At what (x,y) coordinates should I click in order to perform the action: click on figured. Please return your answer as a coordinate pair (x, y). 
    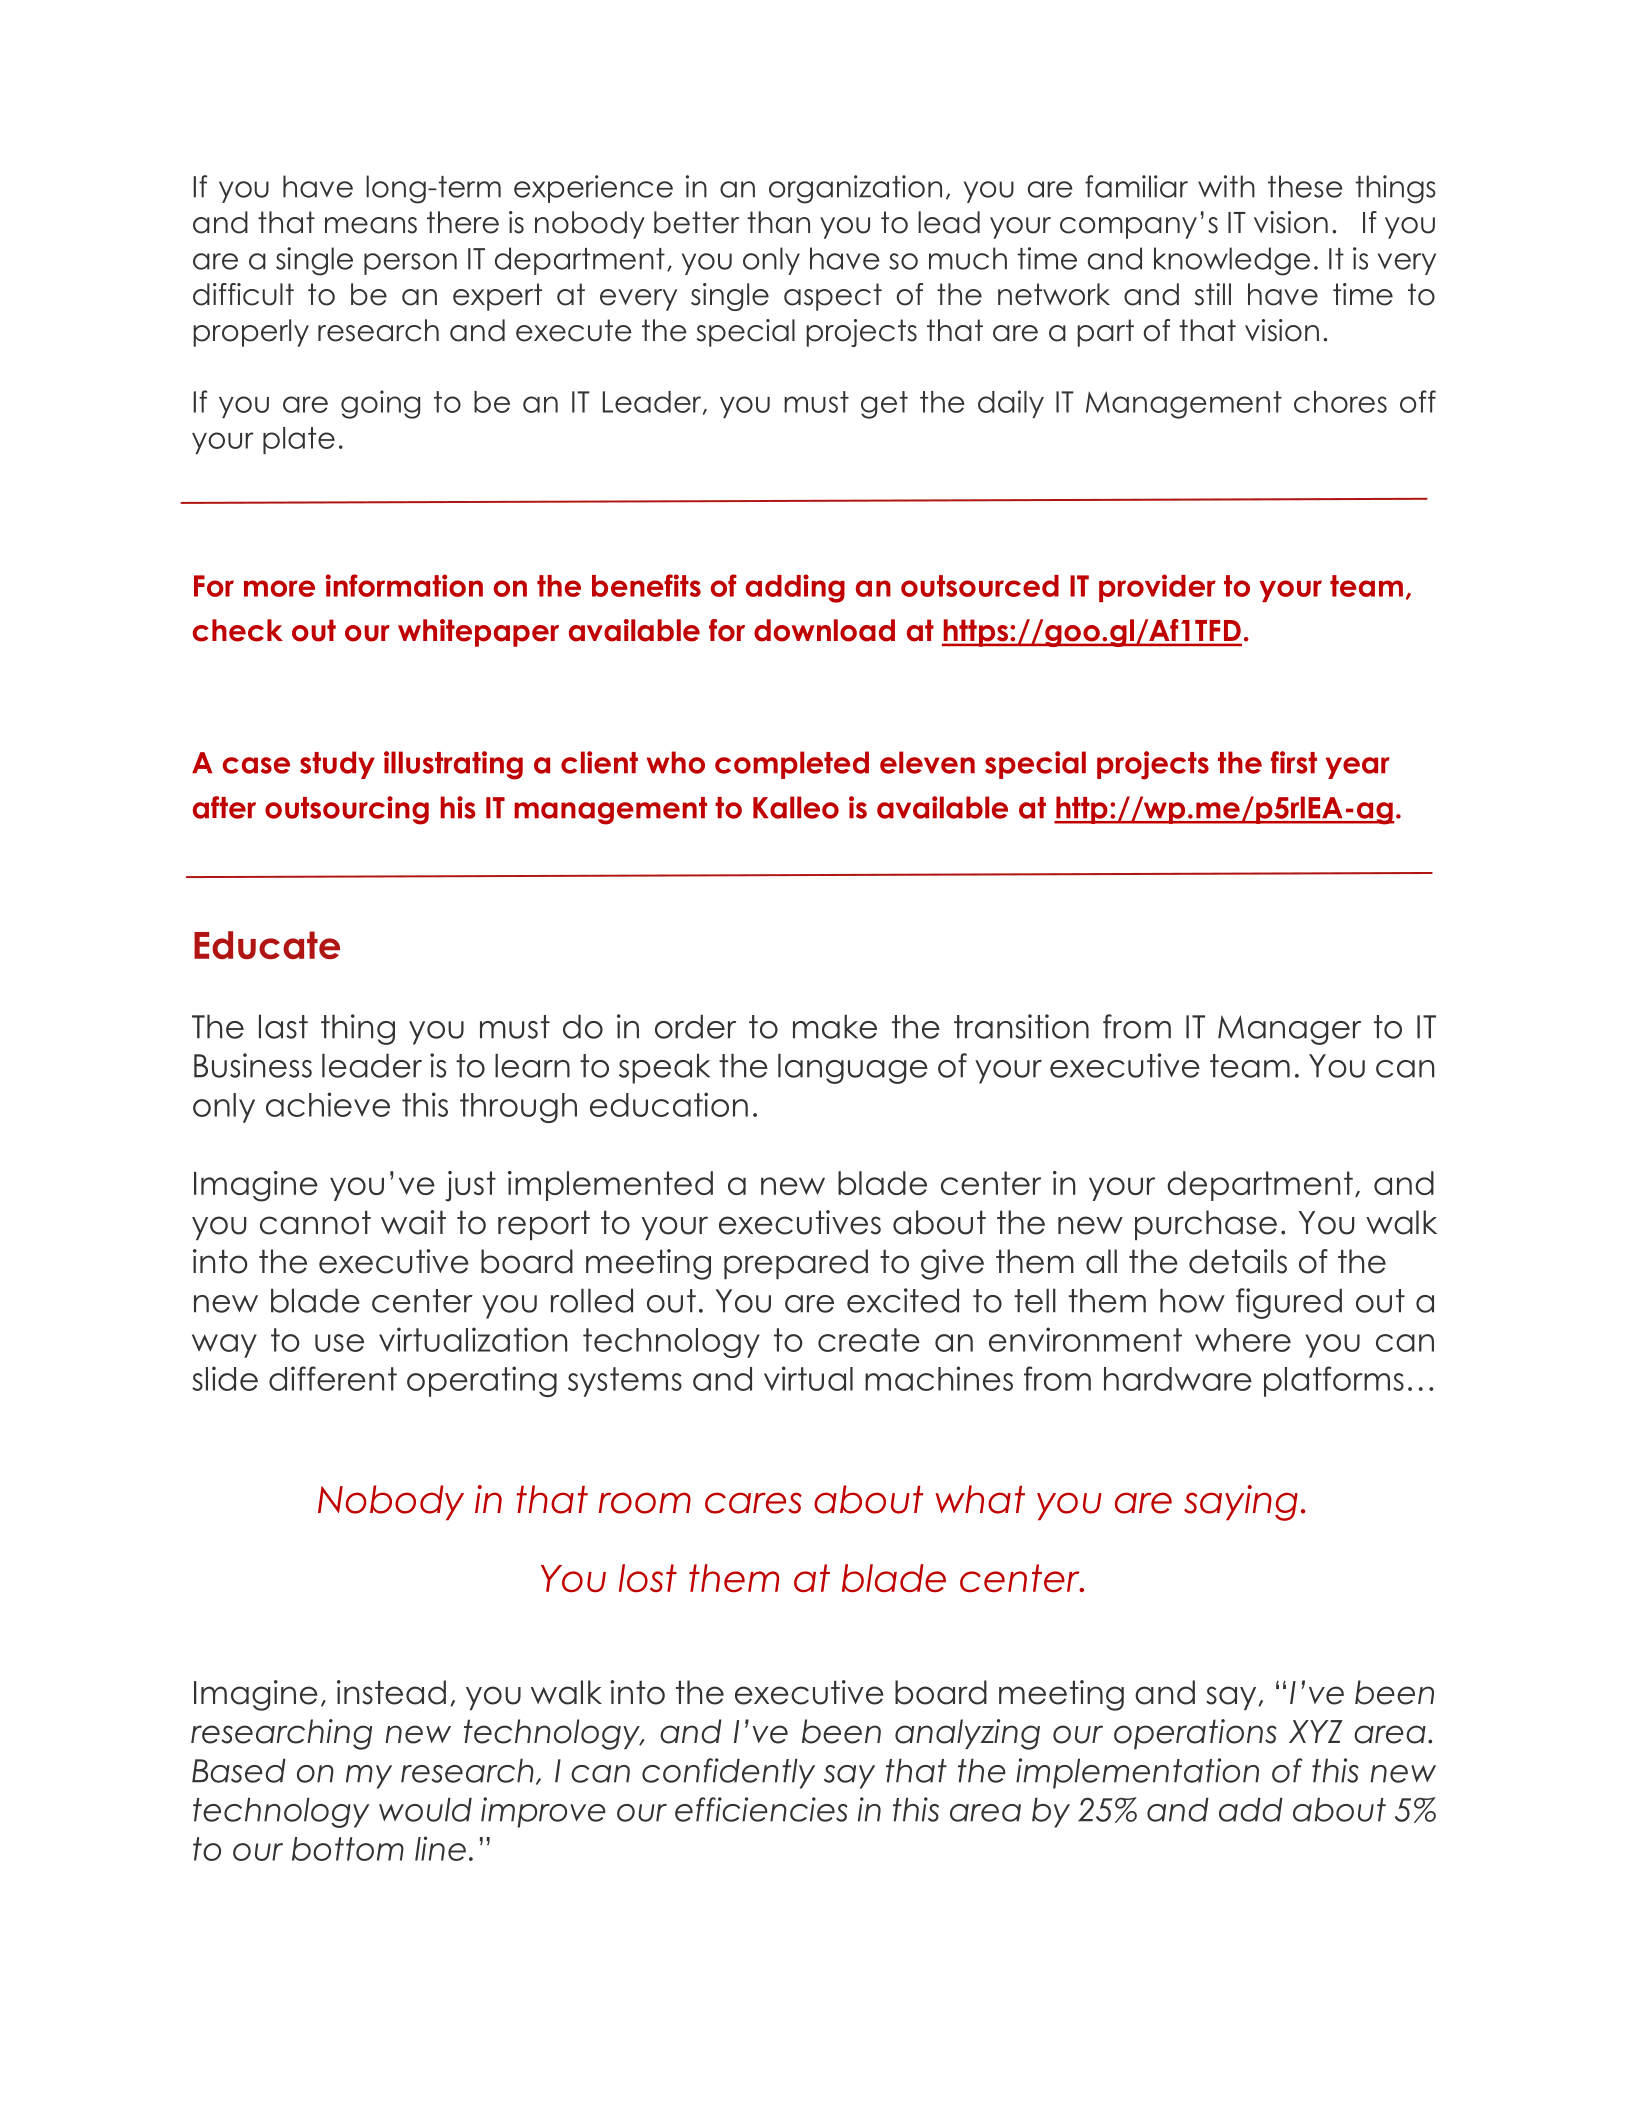
    Looking at the image, I should click on (1289, 1303).
